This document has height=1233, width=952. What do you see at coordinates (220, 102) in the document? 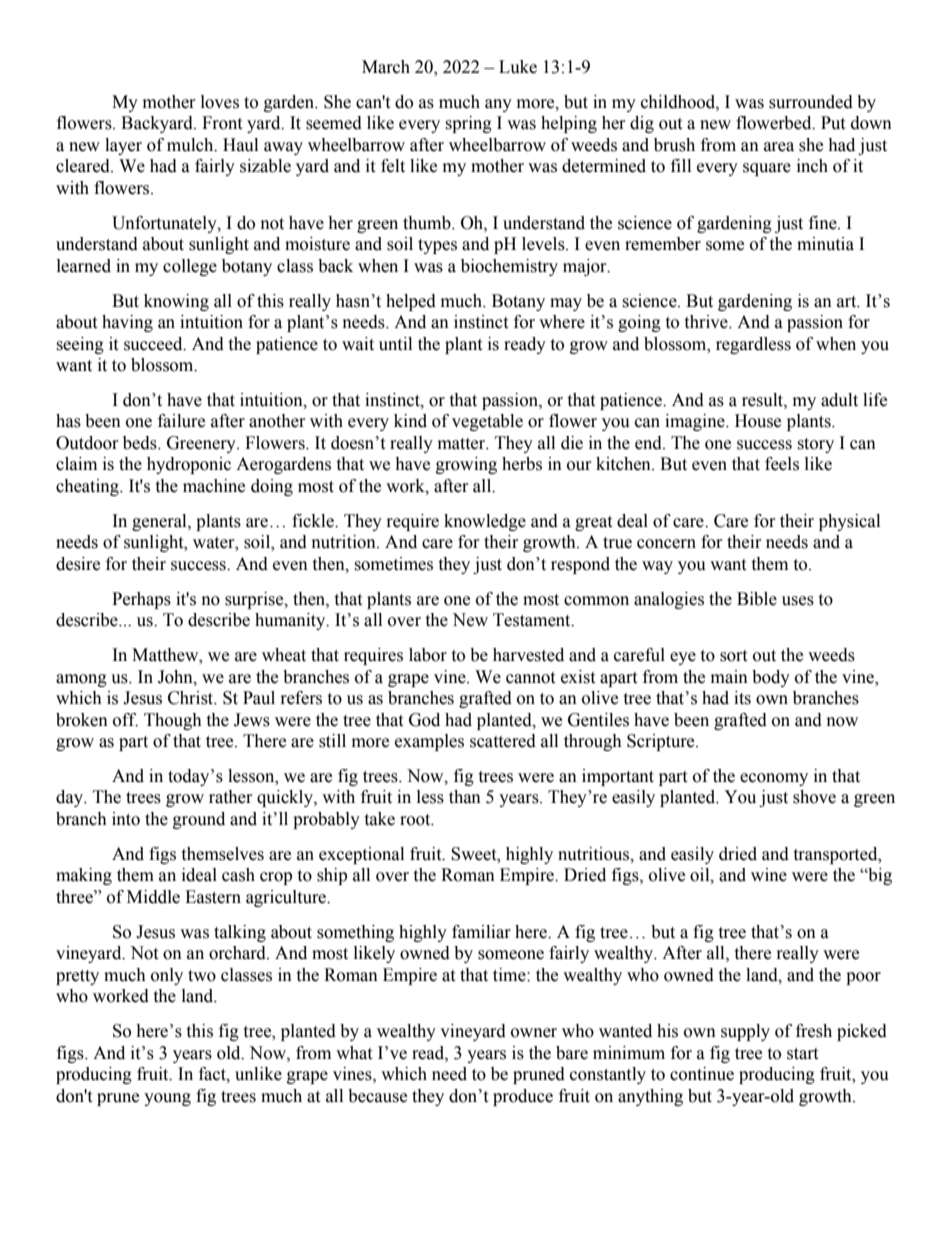
I see `loves` at bounding box center [220, 102].
